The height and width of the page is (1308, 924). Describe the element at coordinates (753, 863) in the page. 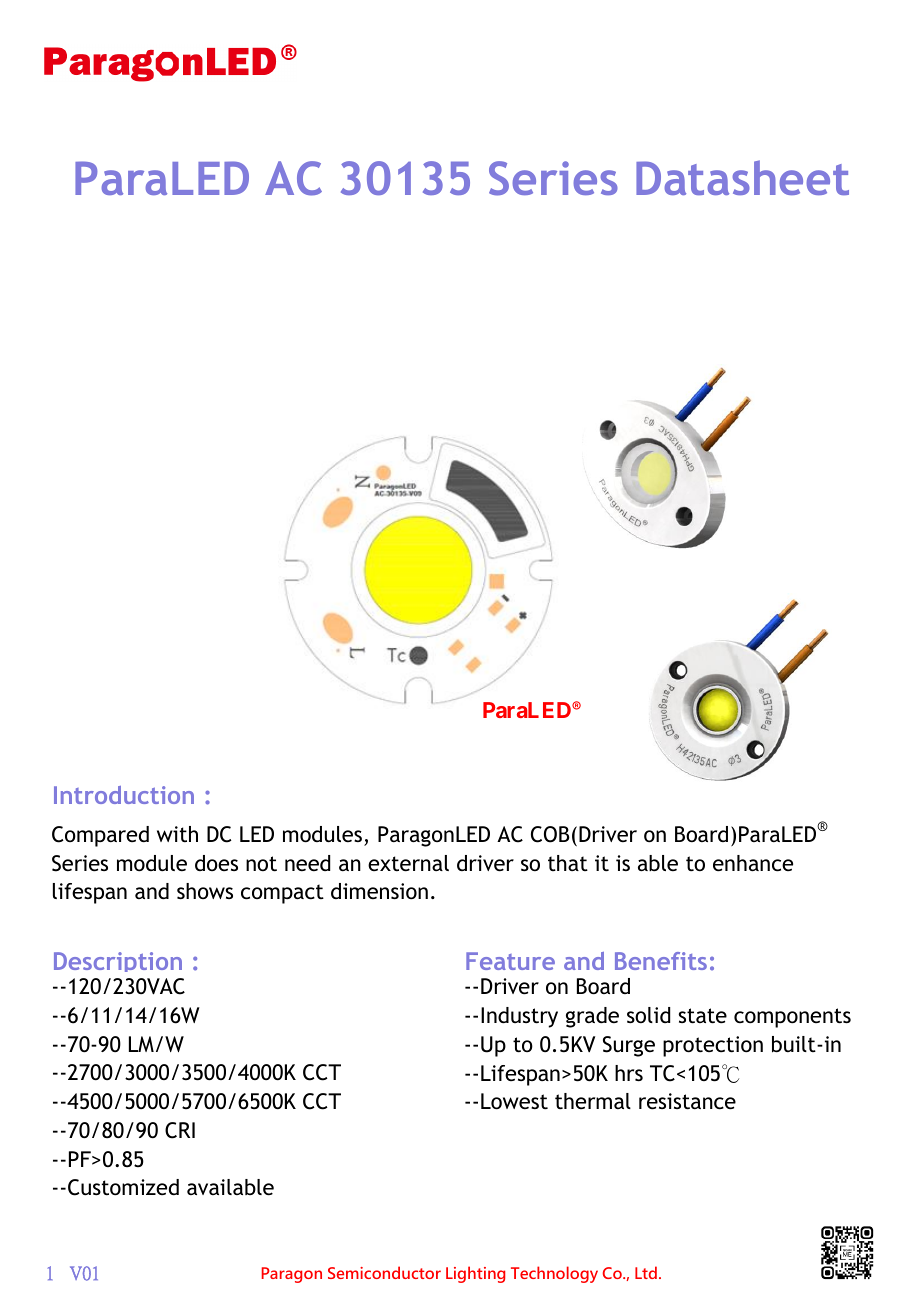

I see `enhance` at that location.
